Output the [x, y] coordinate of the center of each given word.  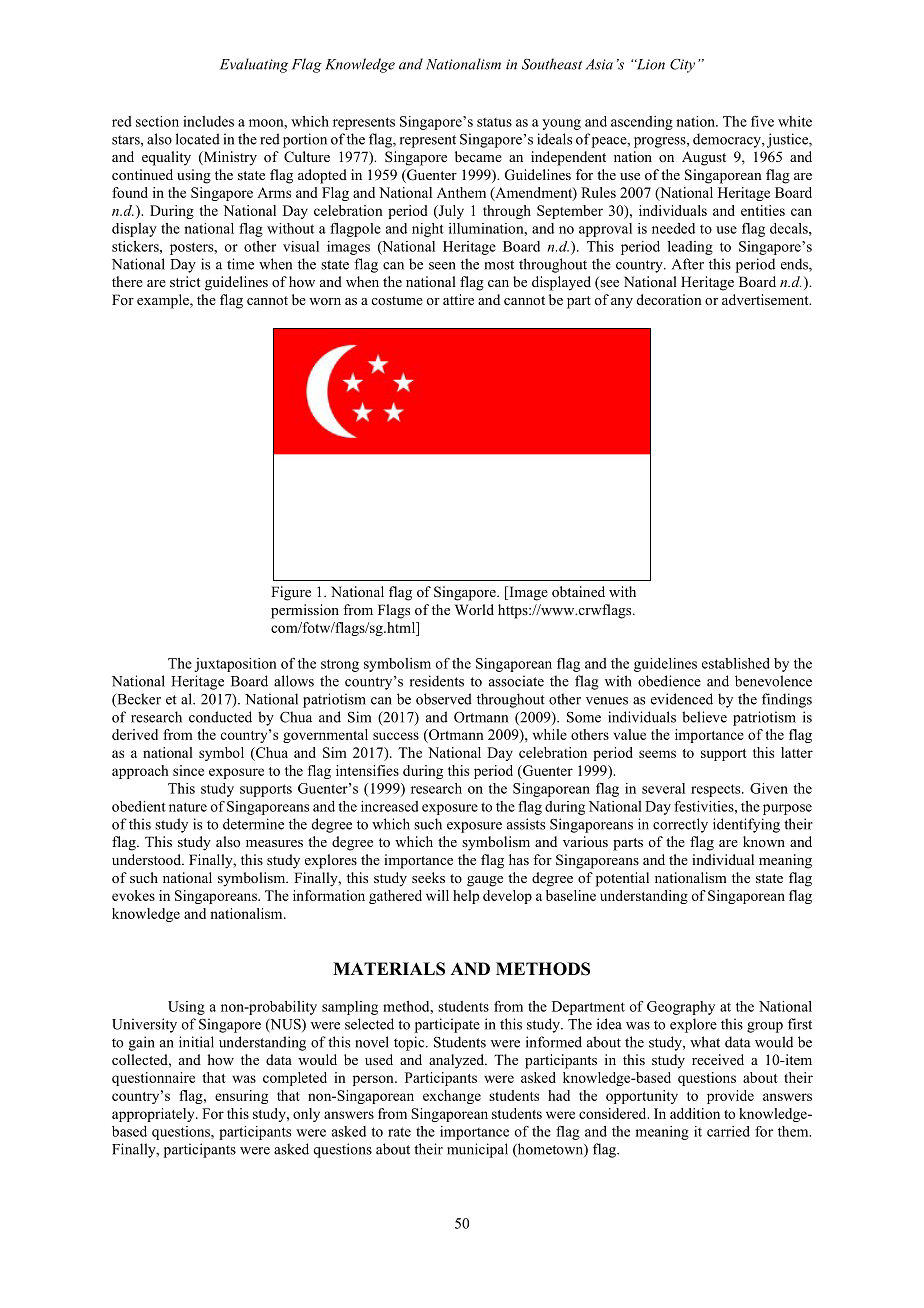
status [494, 122]
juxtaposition [235, 665]
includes [208, 121]
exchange [452, 1097]
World [474, 609]
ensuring [241, 1097]
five [762, 121]
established [736, 663]
